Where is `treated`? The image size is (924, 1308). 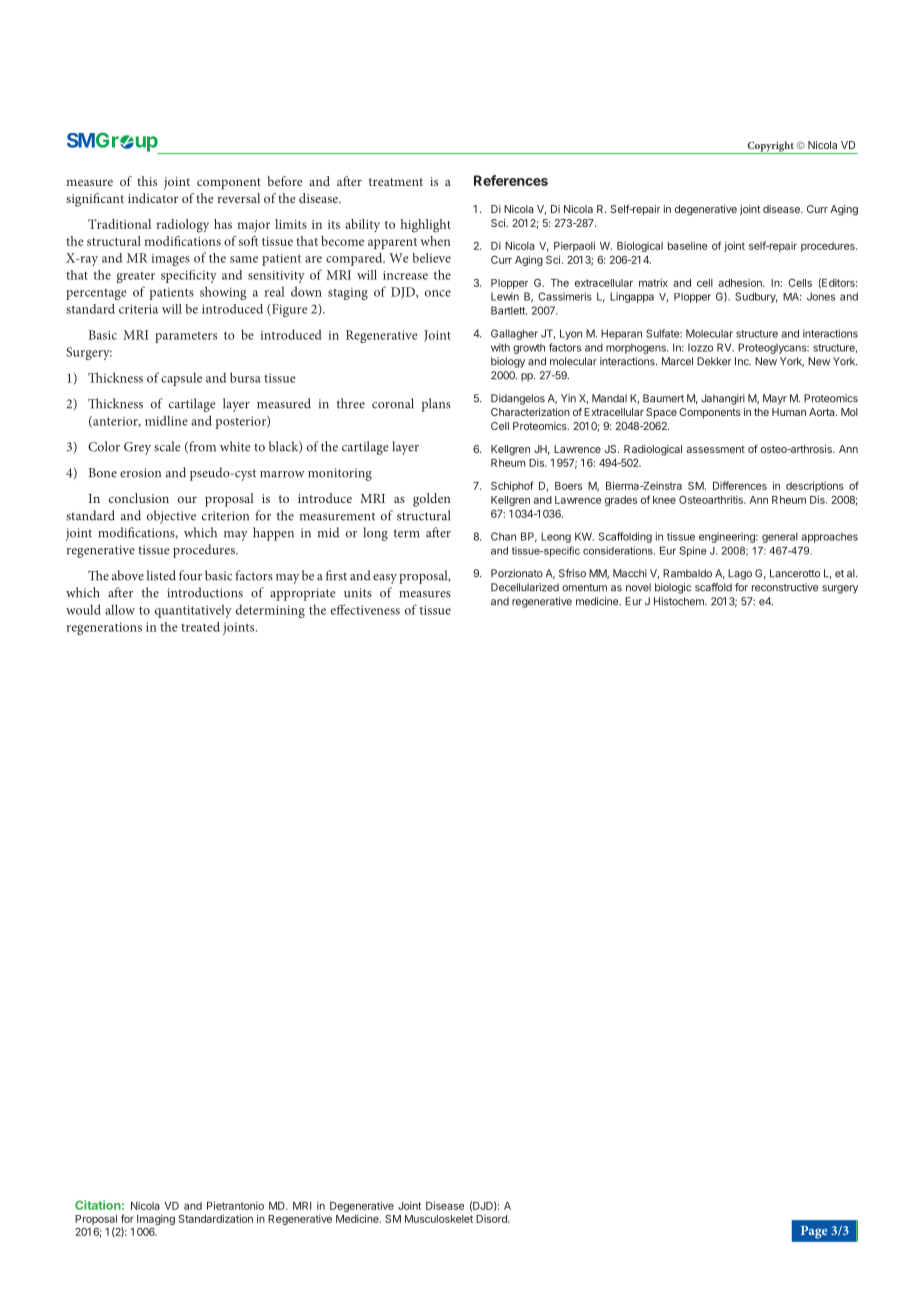
treated is located at coordinates (200, 627).
